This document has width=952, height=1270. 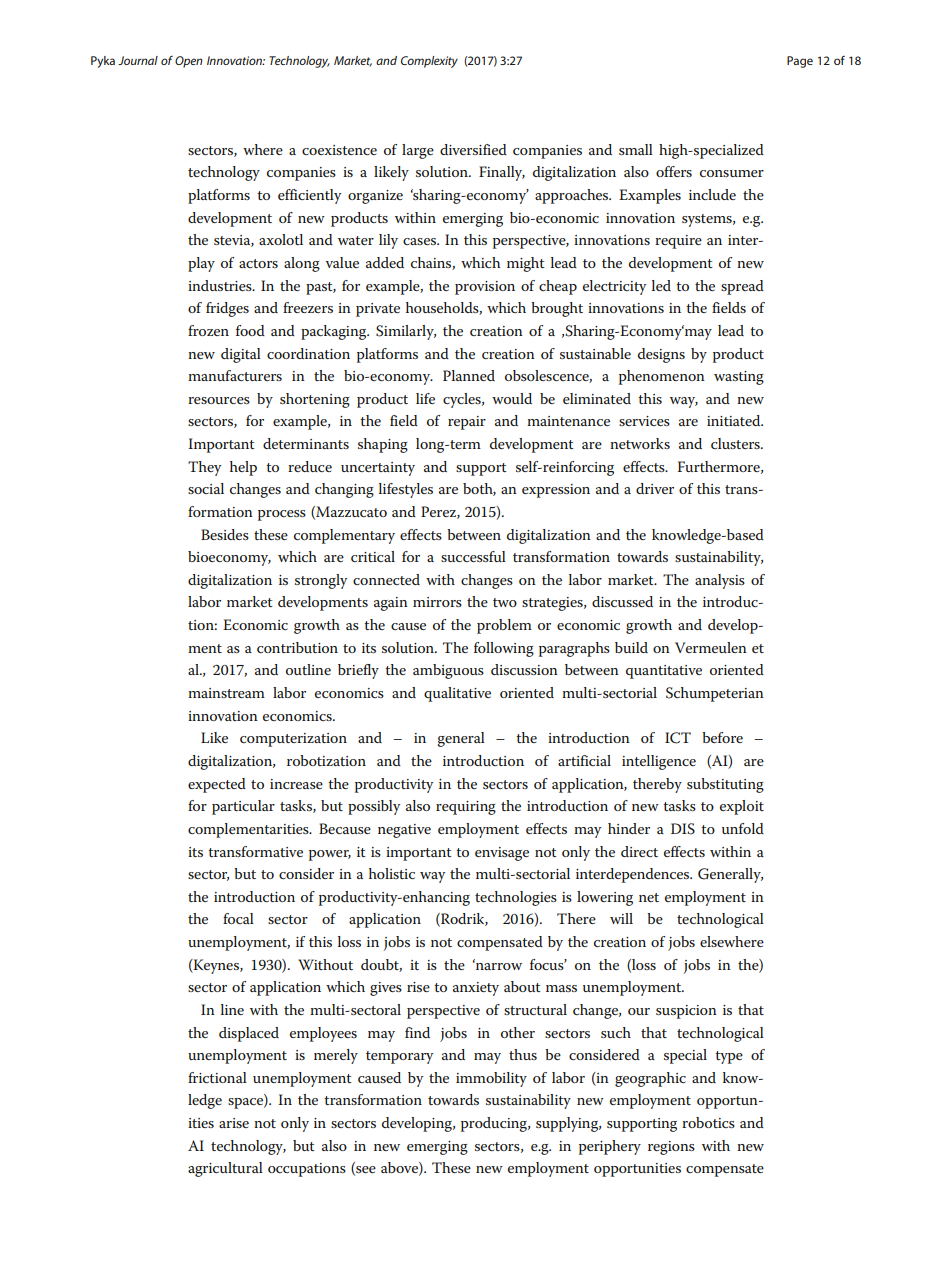 I want to click on mainstream, so click(x=226, y=693).
